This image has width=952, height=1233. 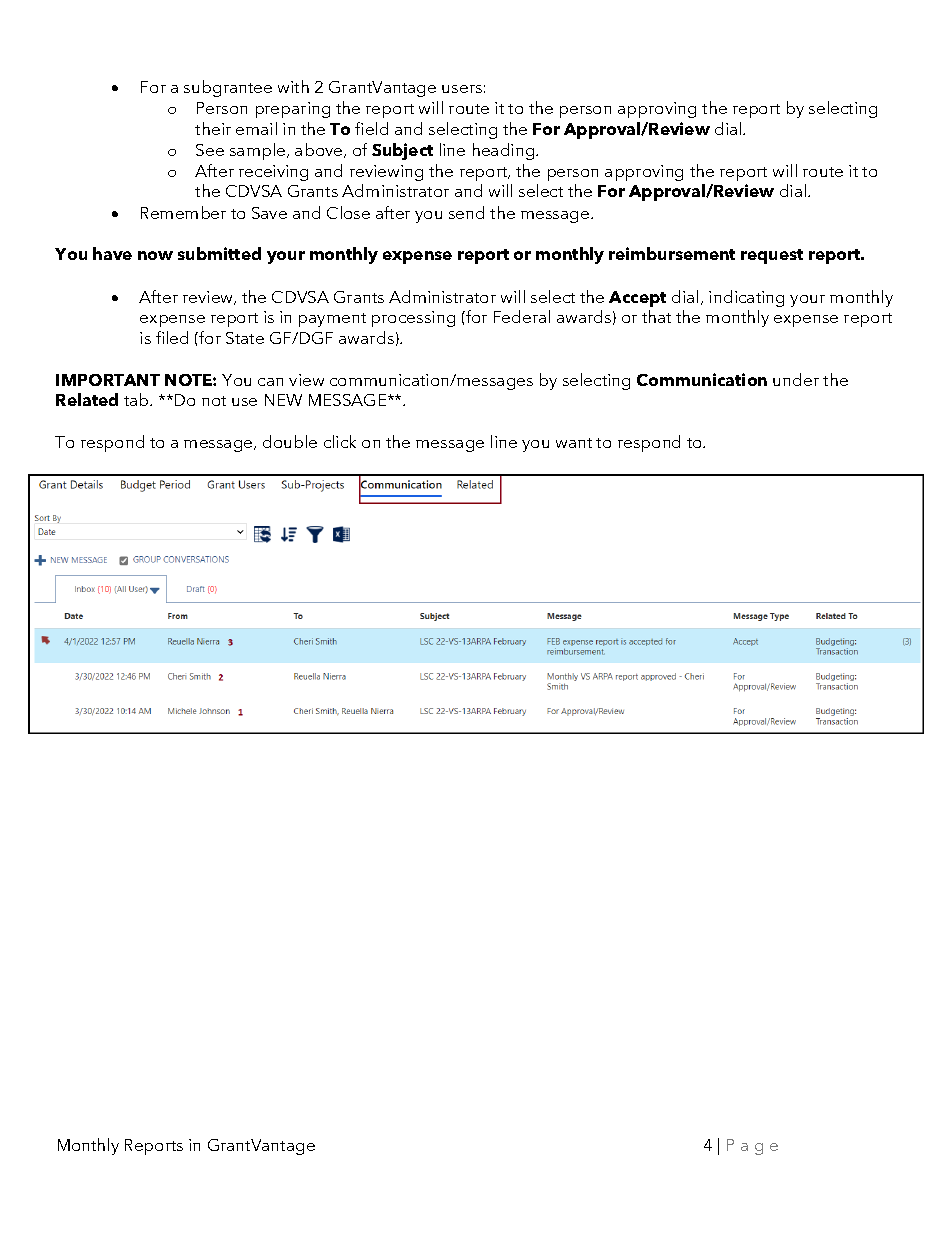 What do you see at coordinates (213, 128) in the image?
I see `their` at bounding box center [213, 128].
